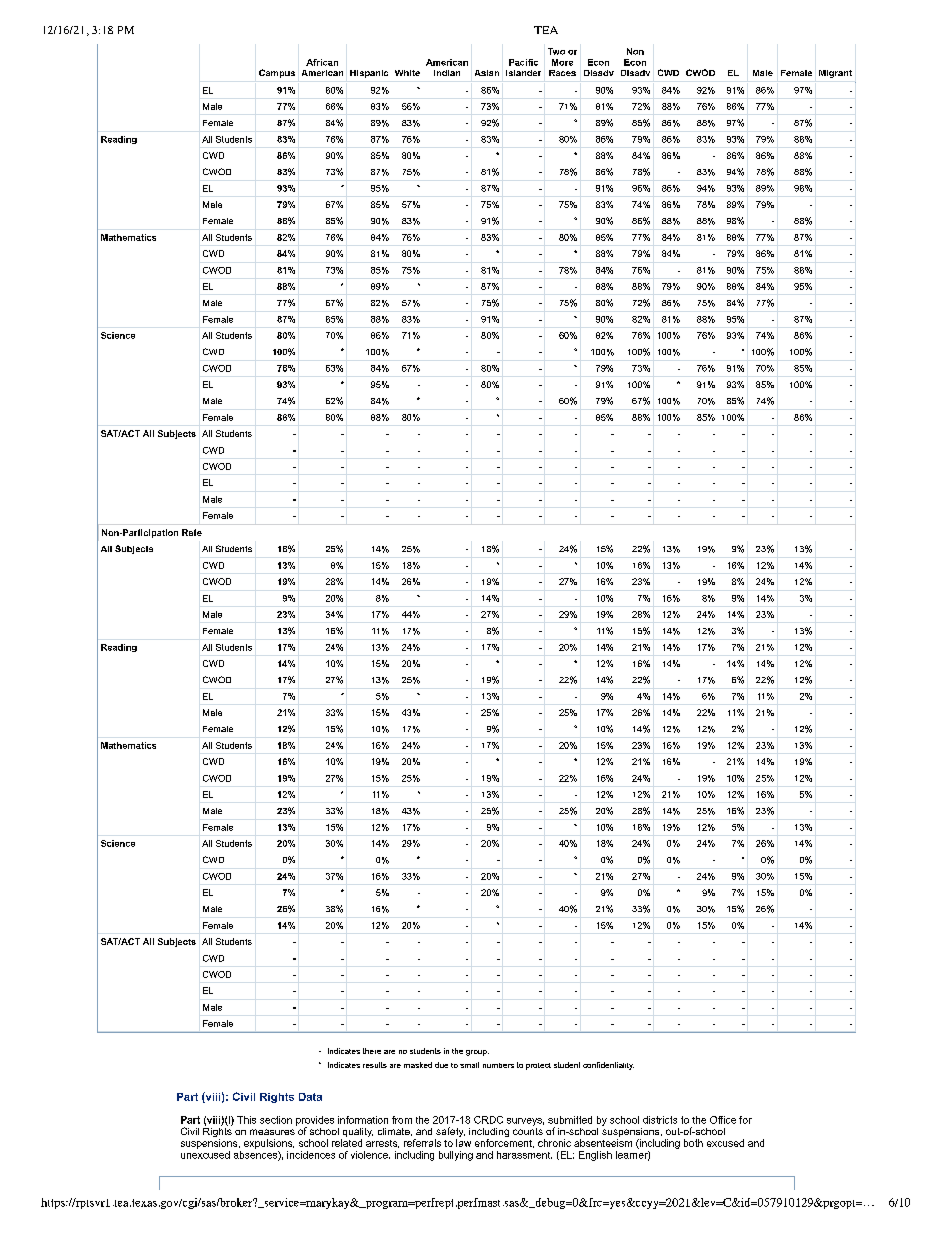  Describe the element at coordinates (528, 1130) in the image. I see `counts` at that location.
